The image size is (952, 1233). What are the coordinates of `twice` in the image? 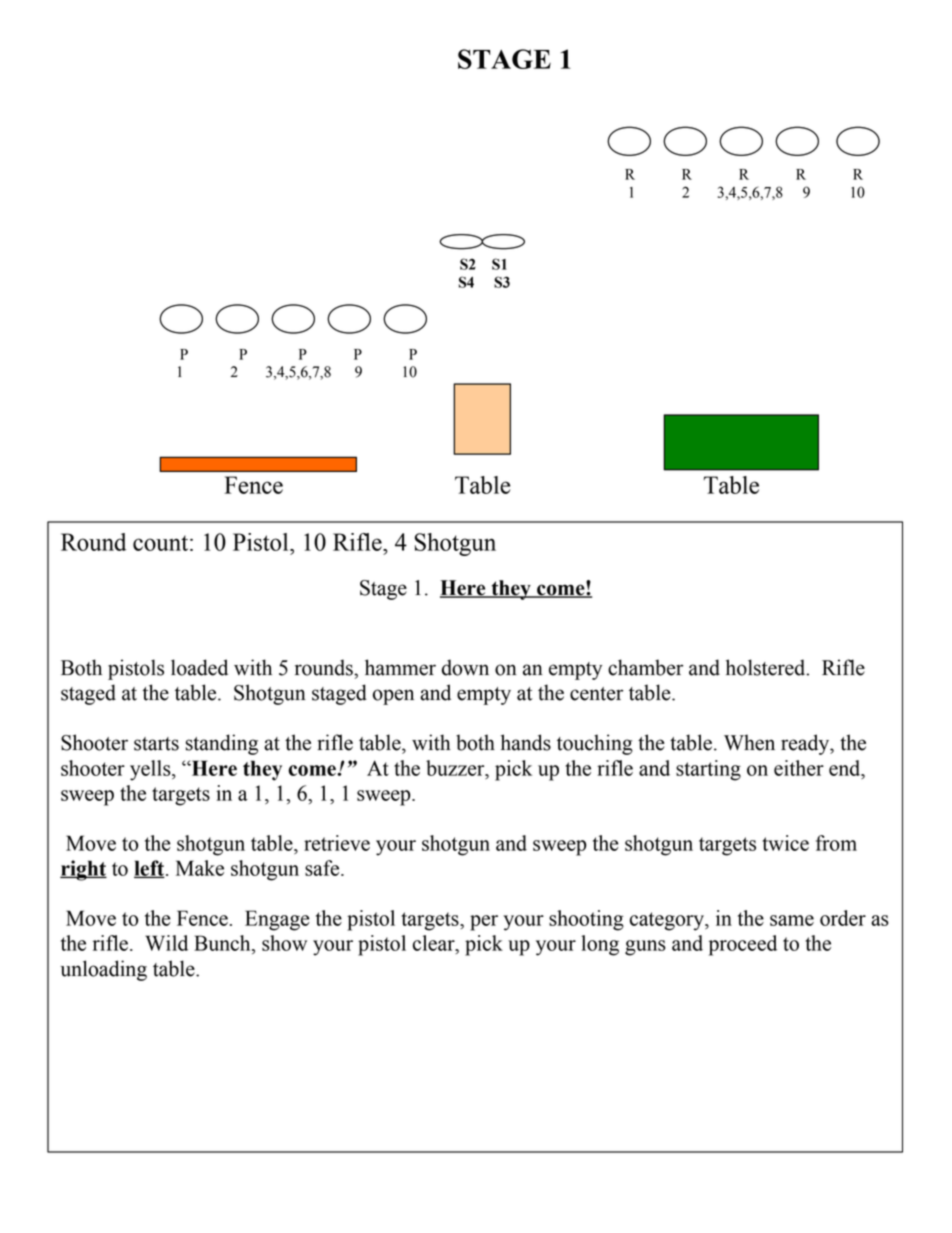 It's located at (785, 843).
